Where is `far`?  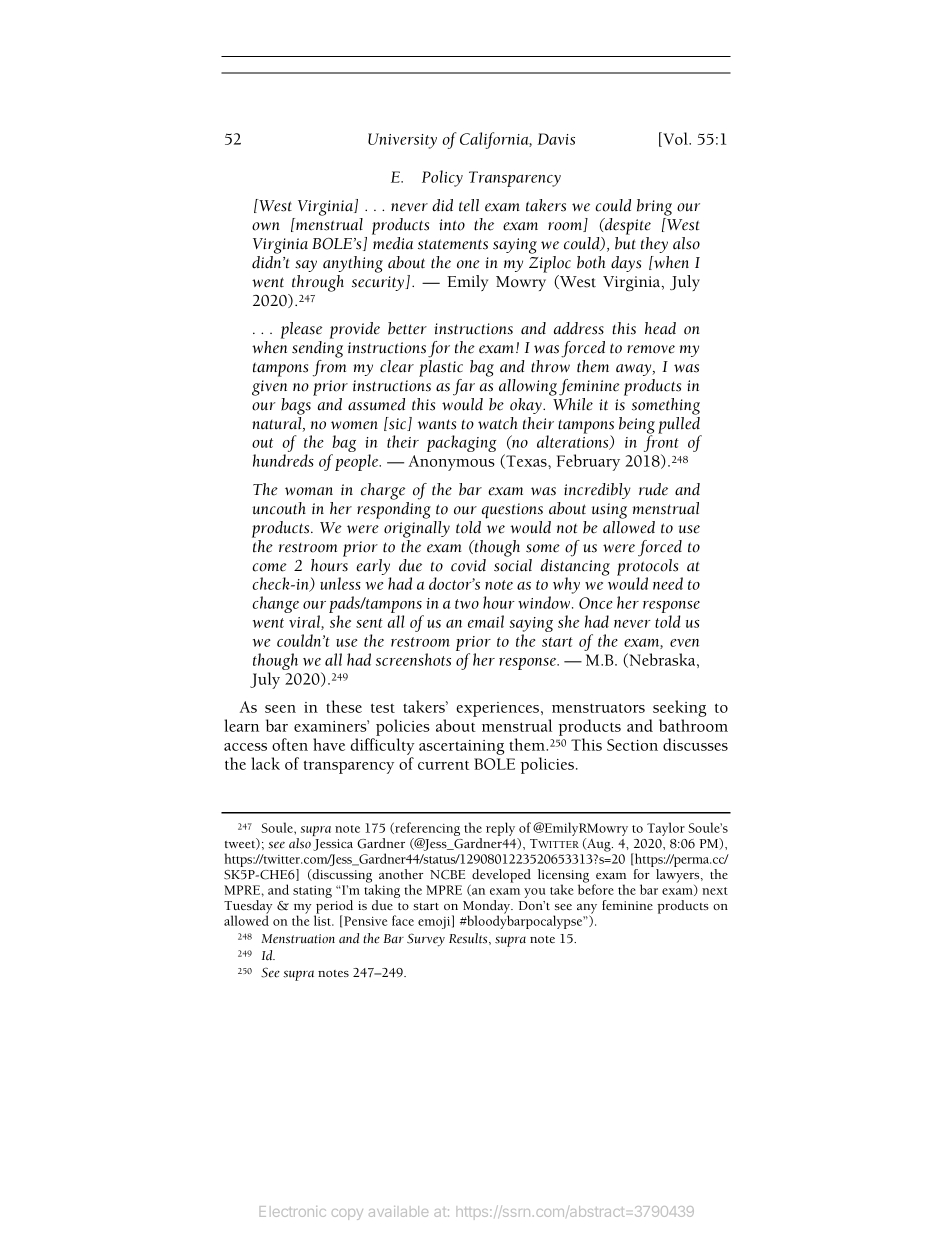 far is located at coordinates (464, 387).
